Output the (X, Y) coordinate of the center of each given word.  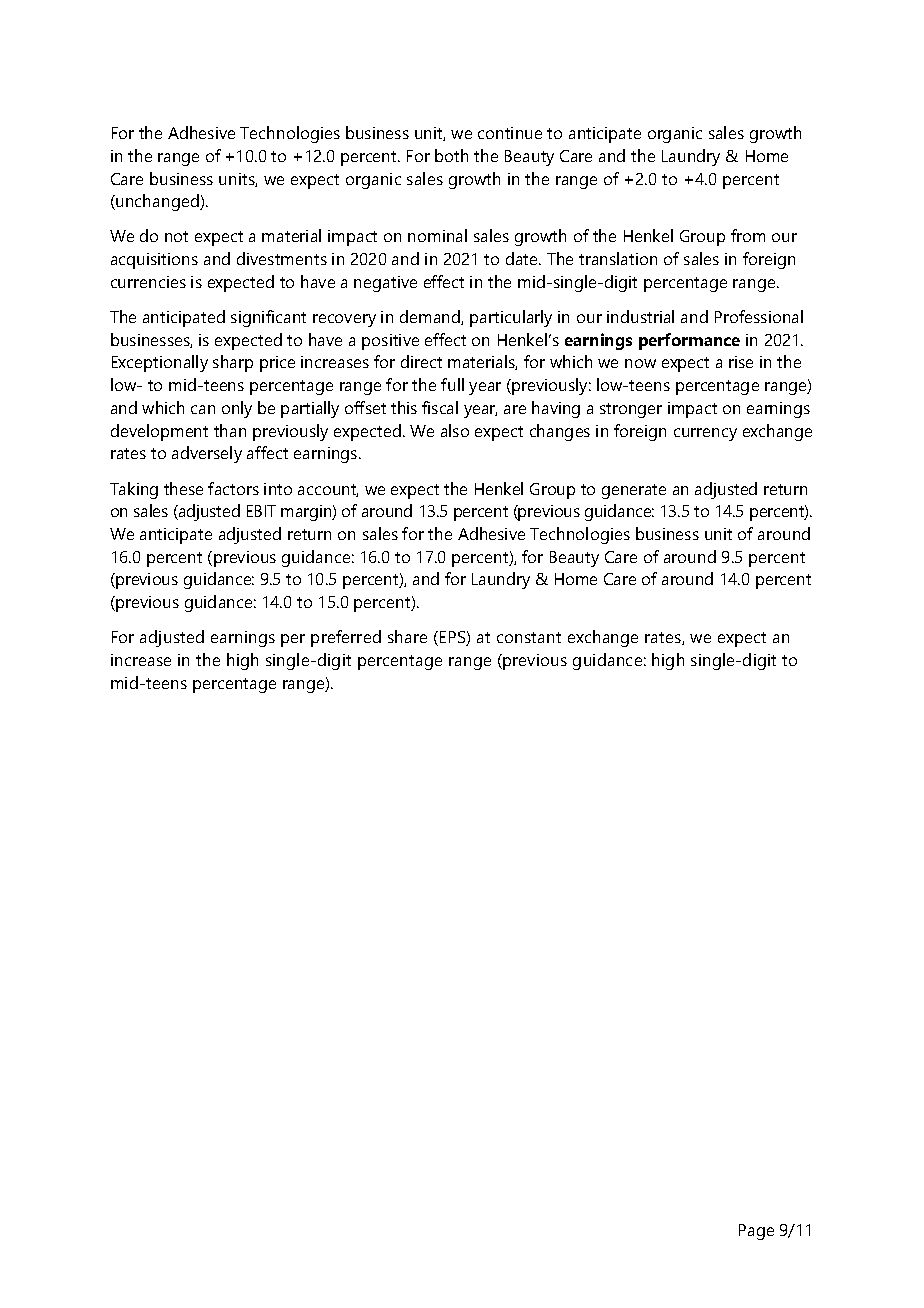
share (407, 636)
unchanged (157, 202)
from (748, 235)
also (455, 430)
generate (634, 491)
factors (233, 488)
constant (529, 637)
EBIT (261, 511)
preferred (346, 638)
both (451, 155)
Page (756, 1232)
